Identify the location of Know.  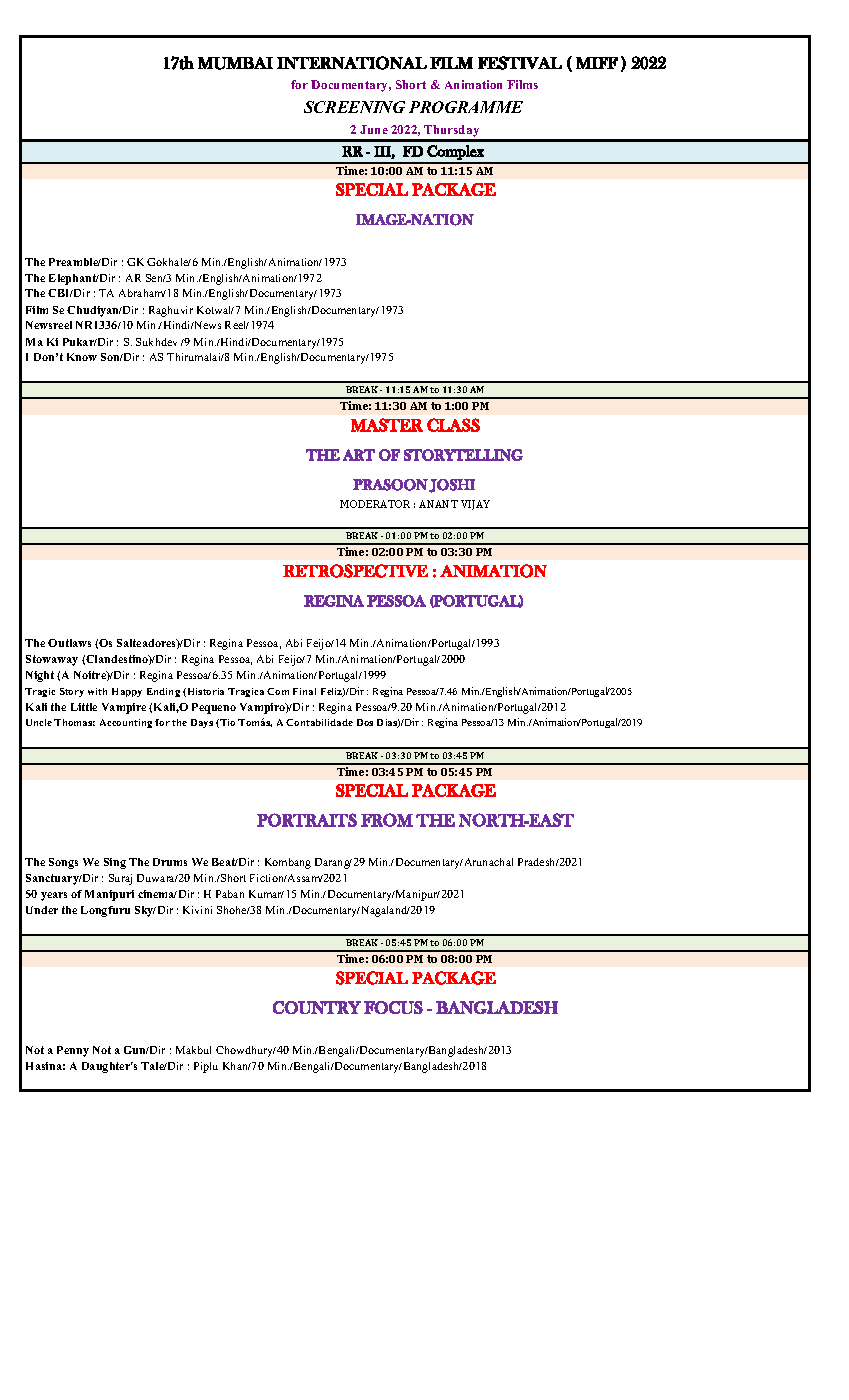
(82, 357).
